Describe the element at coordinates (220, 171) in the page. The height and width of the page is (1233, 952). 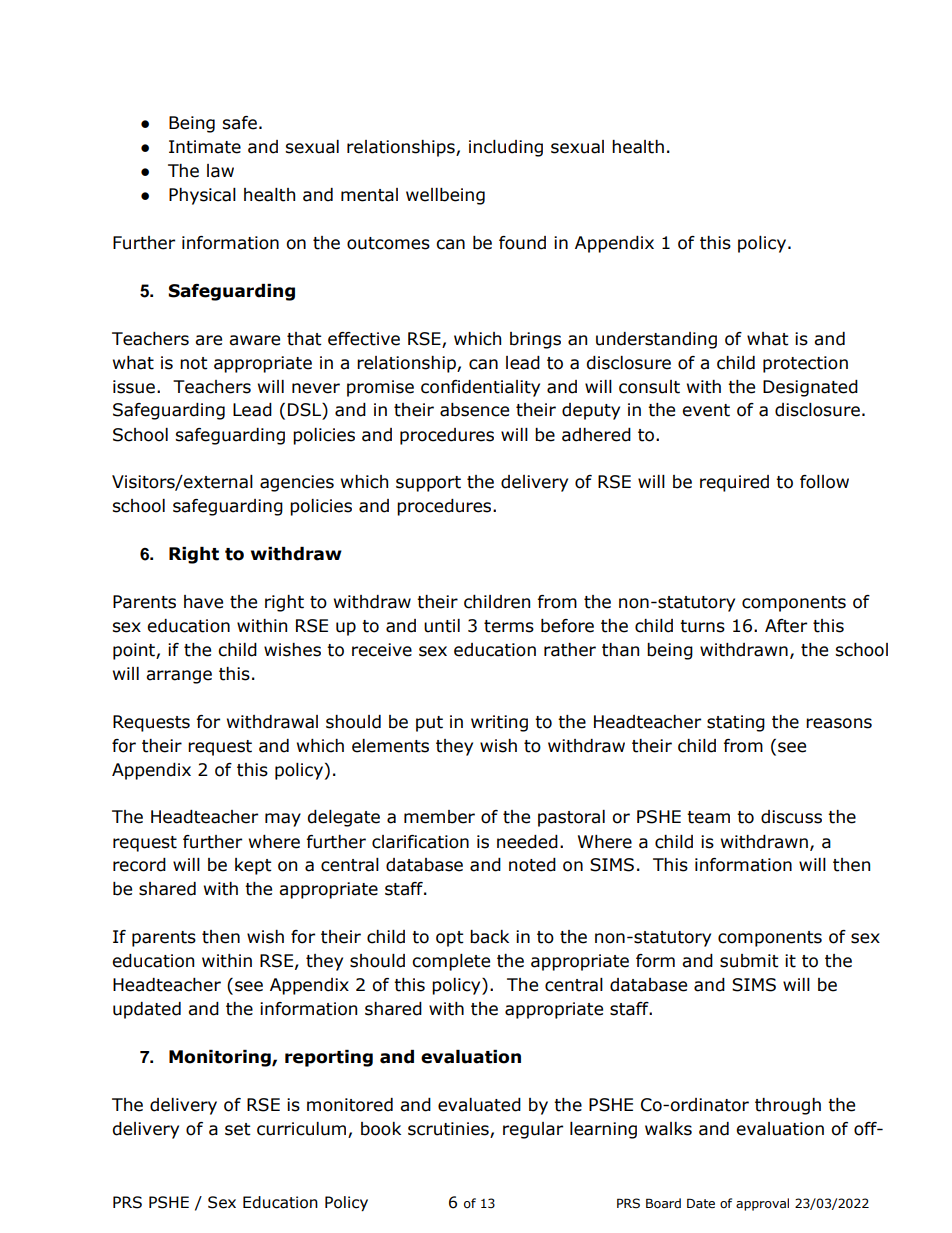
I see `law` at that location.
